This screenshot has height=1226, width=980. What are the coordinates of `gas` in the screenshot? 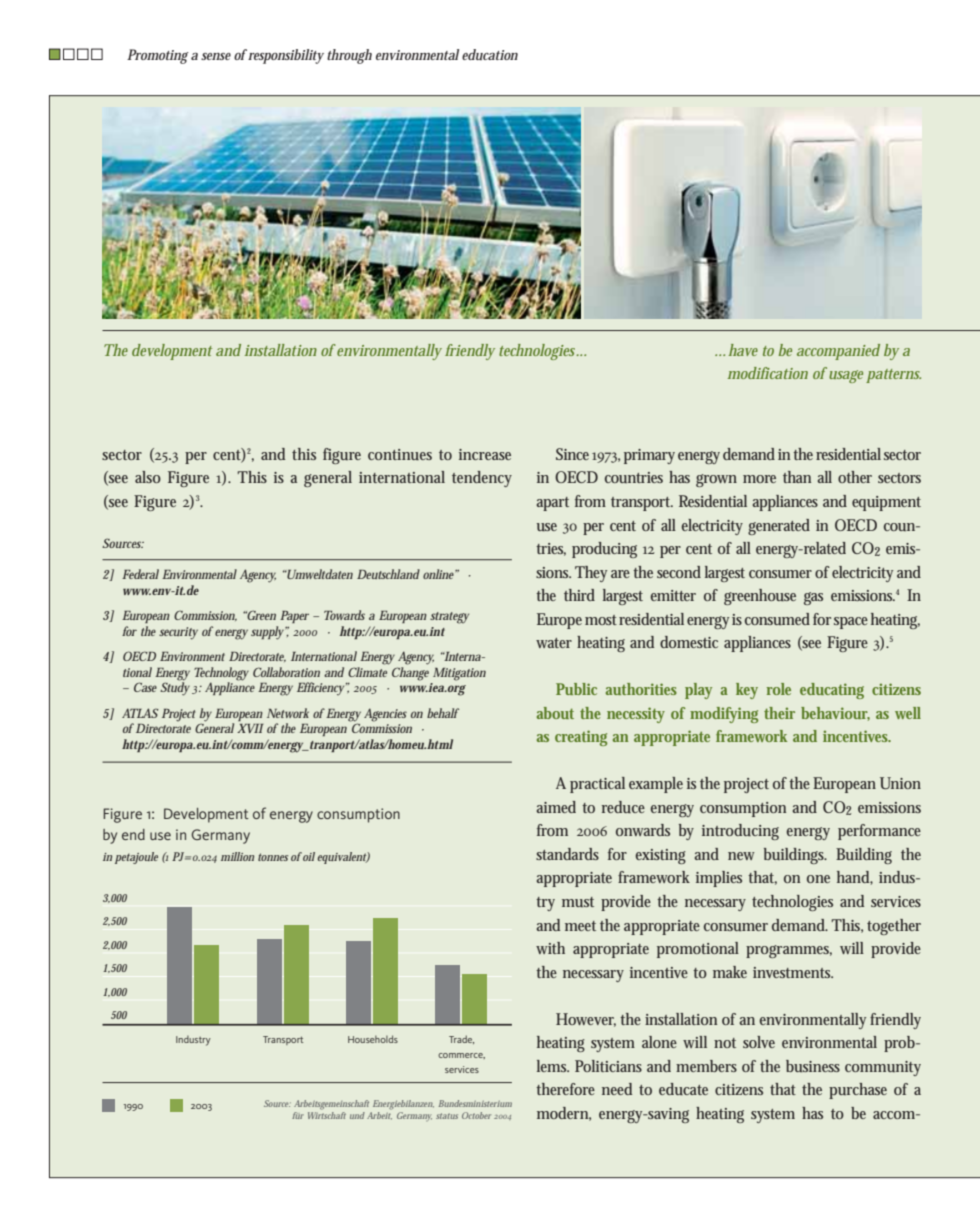 It's located at (813, 598).
